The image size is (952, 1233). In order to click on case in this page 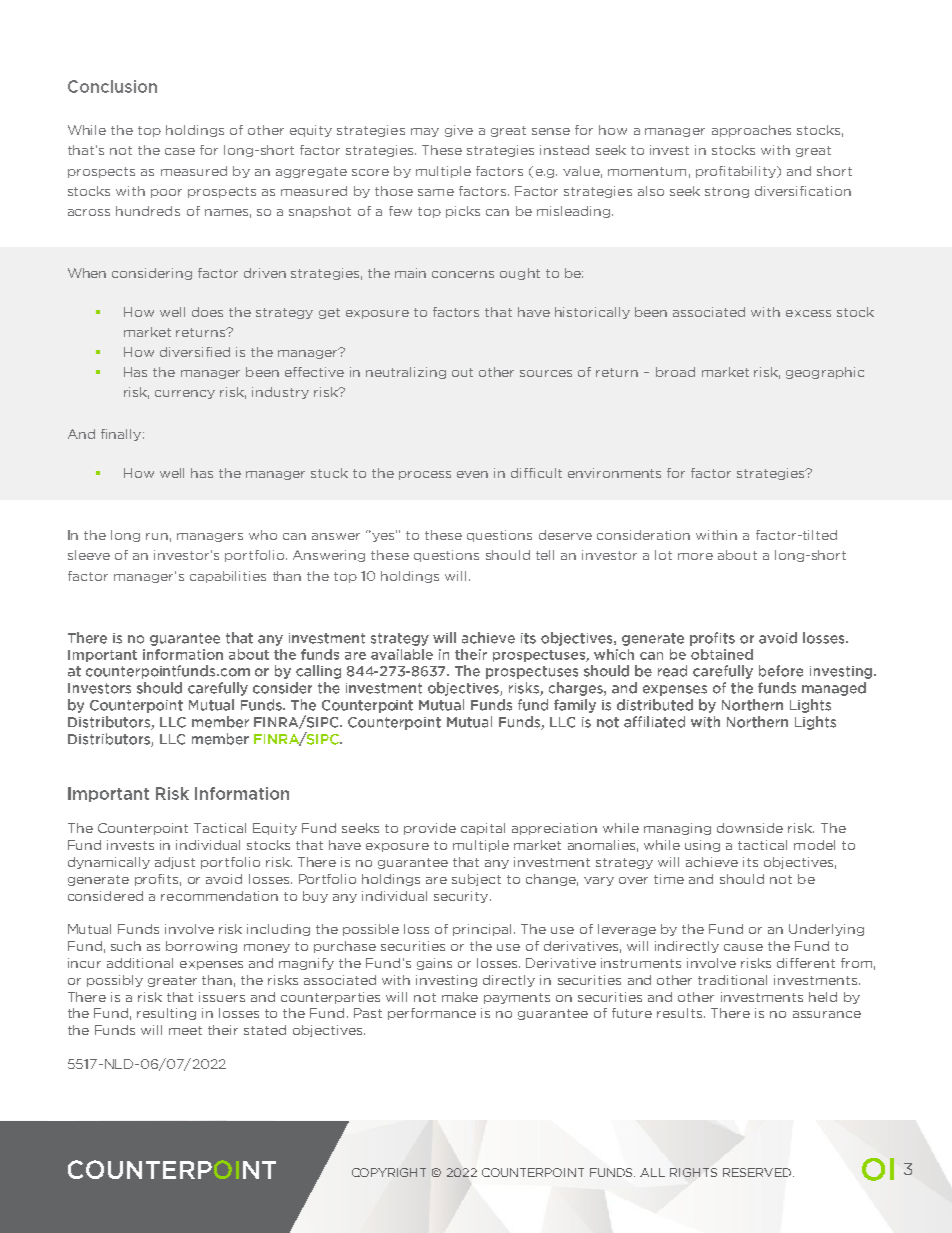, I will do `click(180, 151)`.
